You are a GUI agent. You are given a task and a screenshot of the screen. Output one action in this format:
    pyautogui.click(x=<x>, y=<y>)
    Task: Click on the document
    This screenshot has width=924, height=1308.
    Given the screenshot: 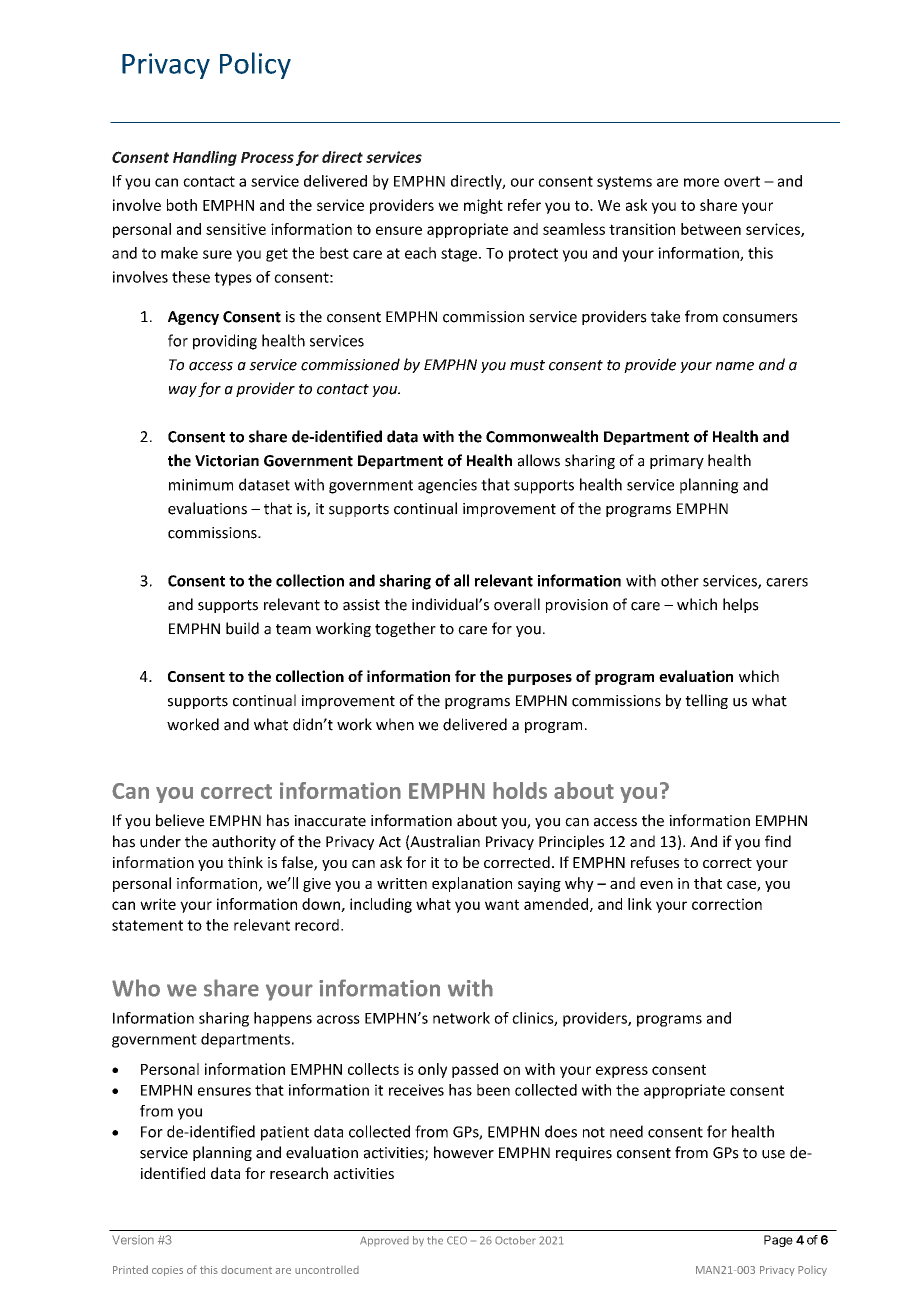 What is the action you would take?
    pyautogui.click(x=246, y=1270)
